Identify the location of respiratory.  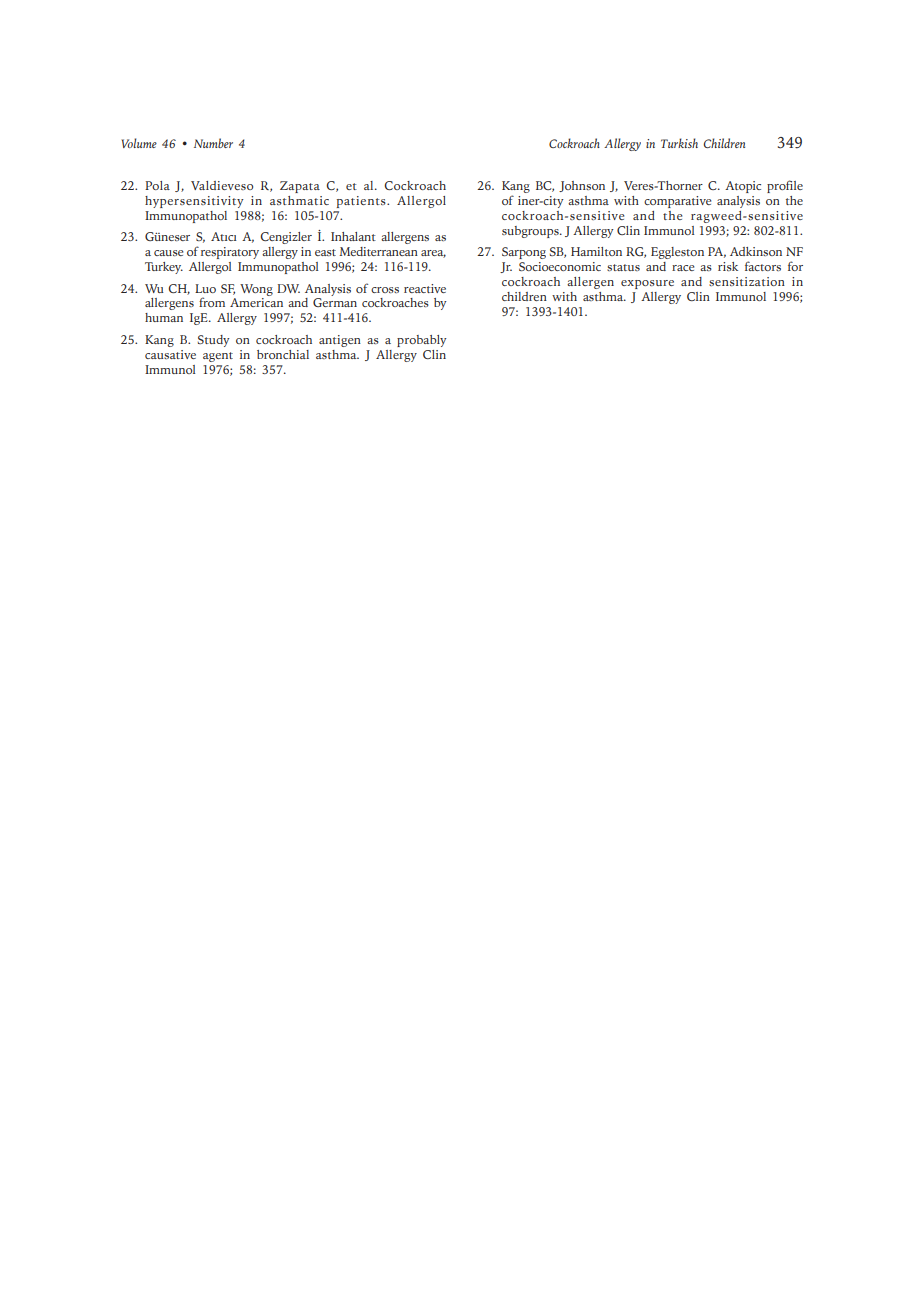
(230, 253).
